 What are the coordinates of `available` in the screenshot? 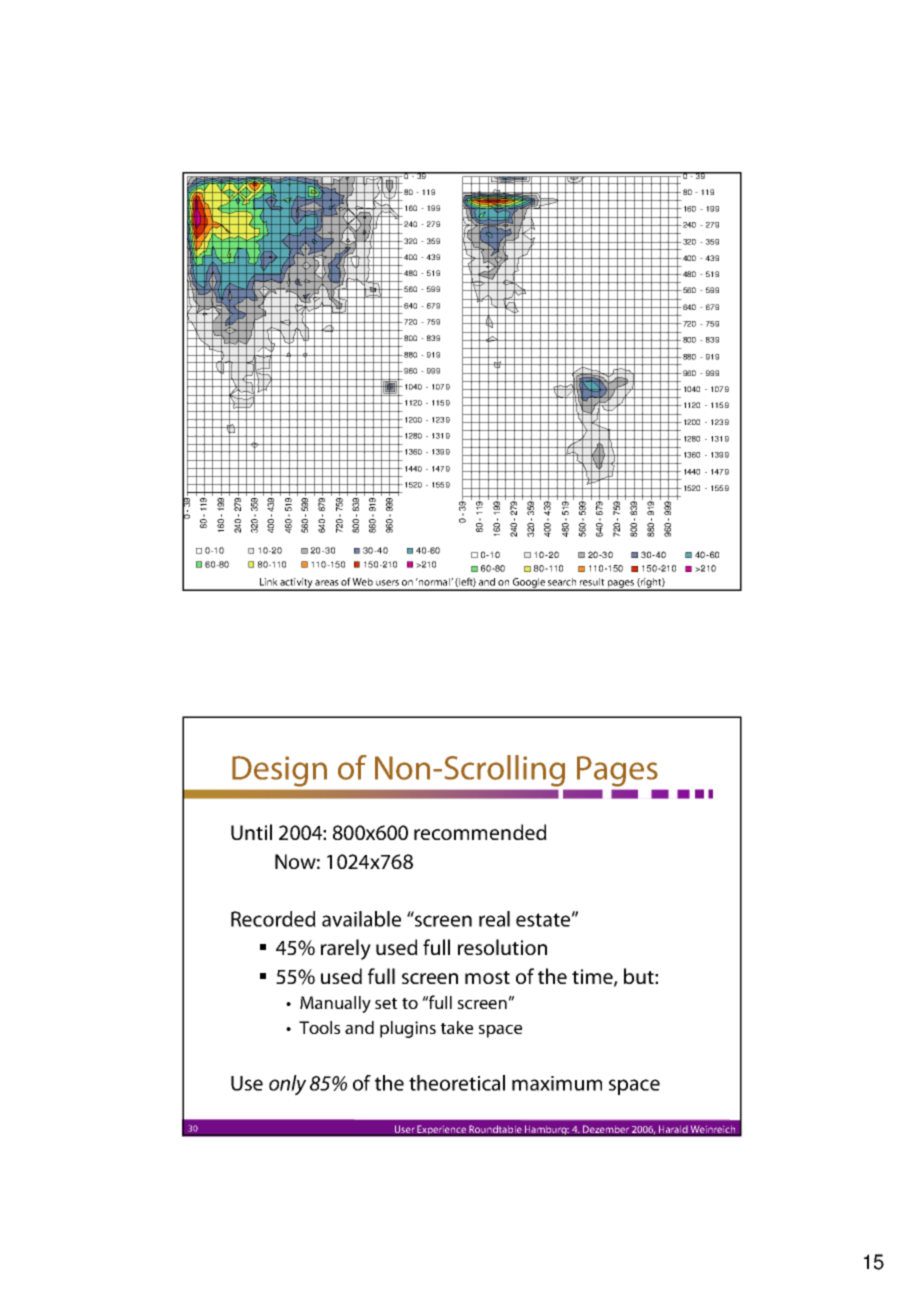 It's located at (361, 919).
